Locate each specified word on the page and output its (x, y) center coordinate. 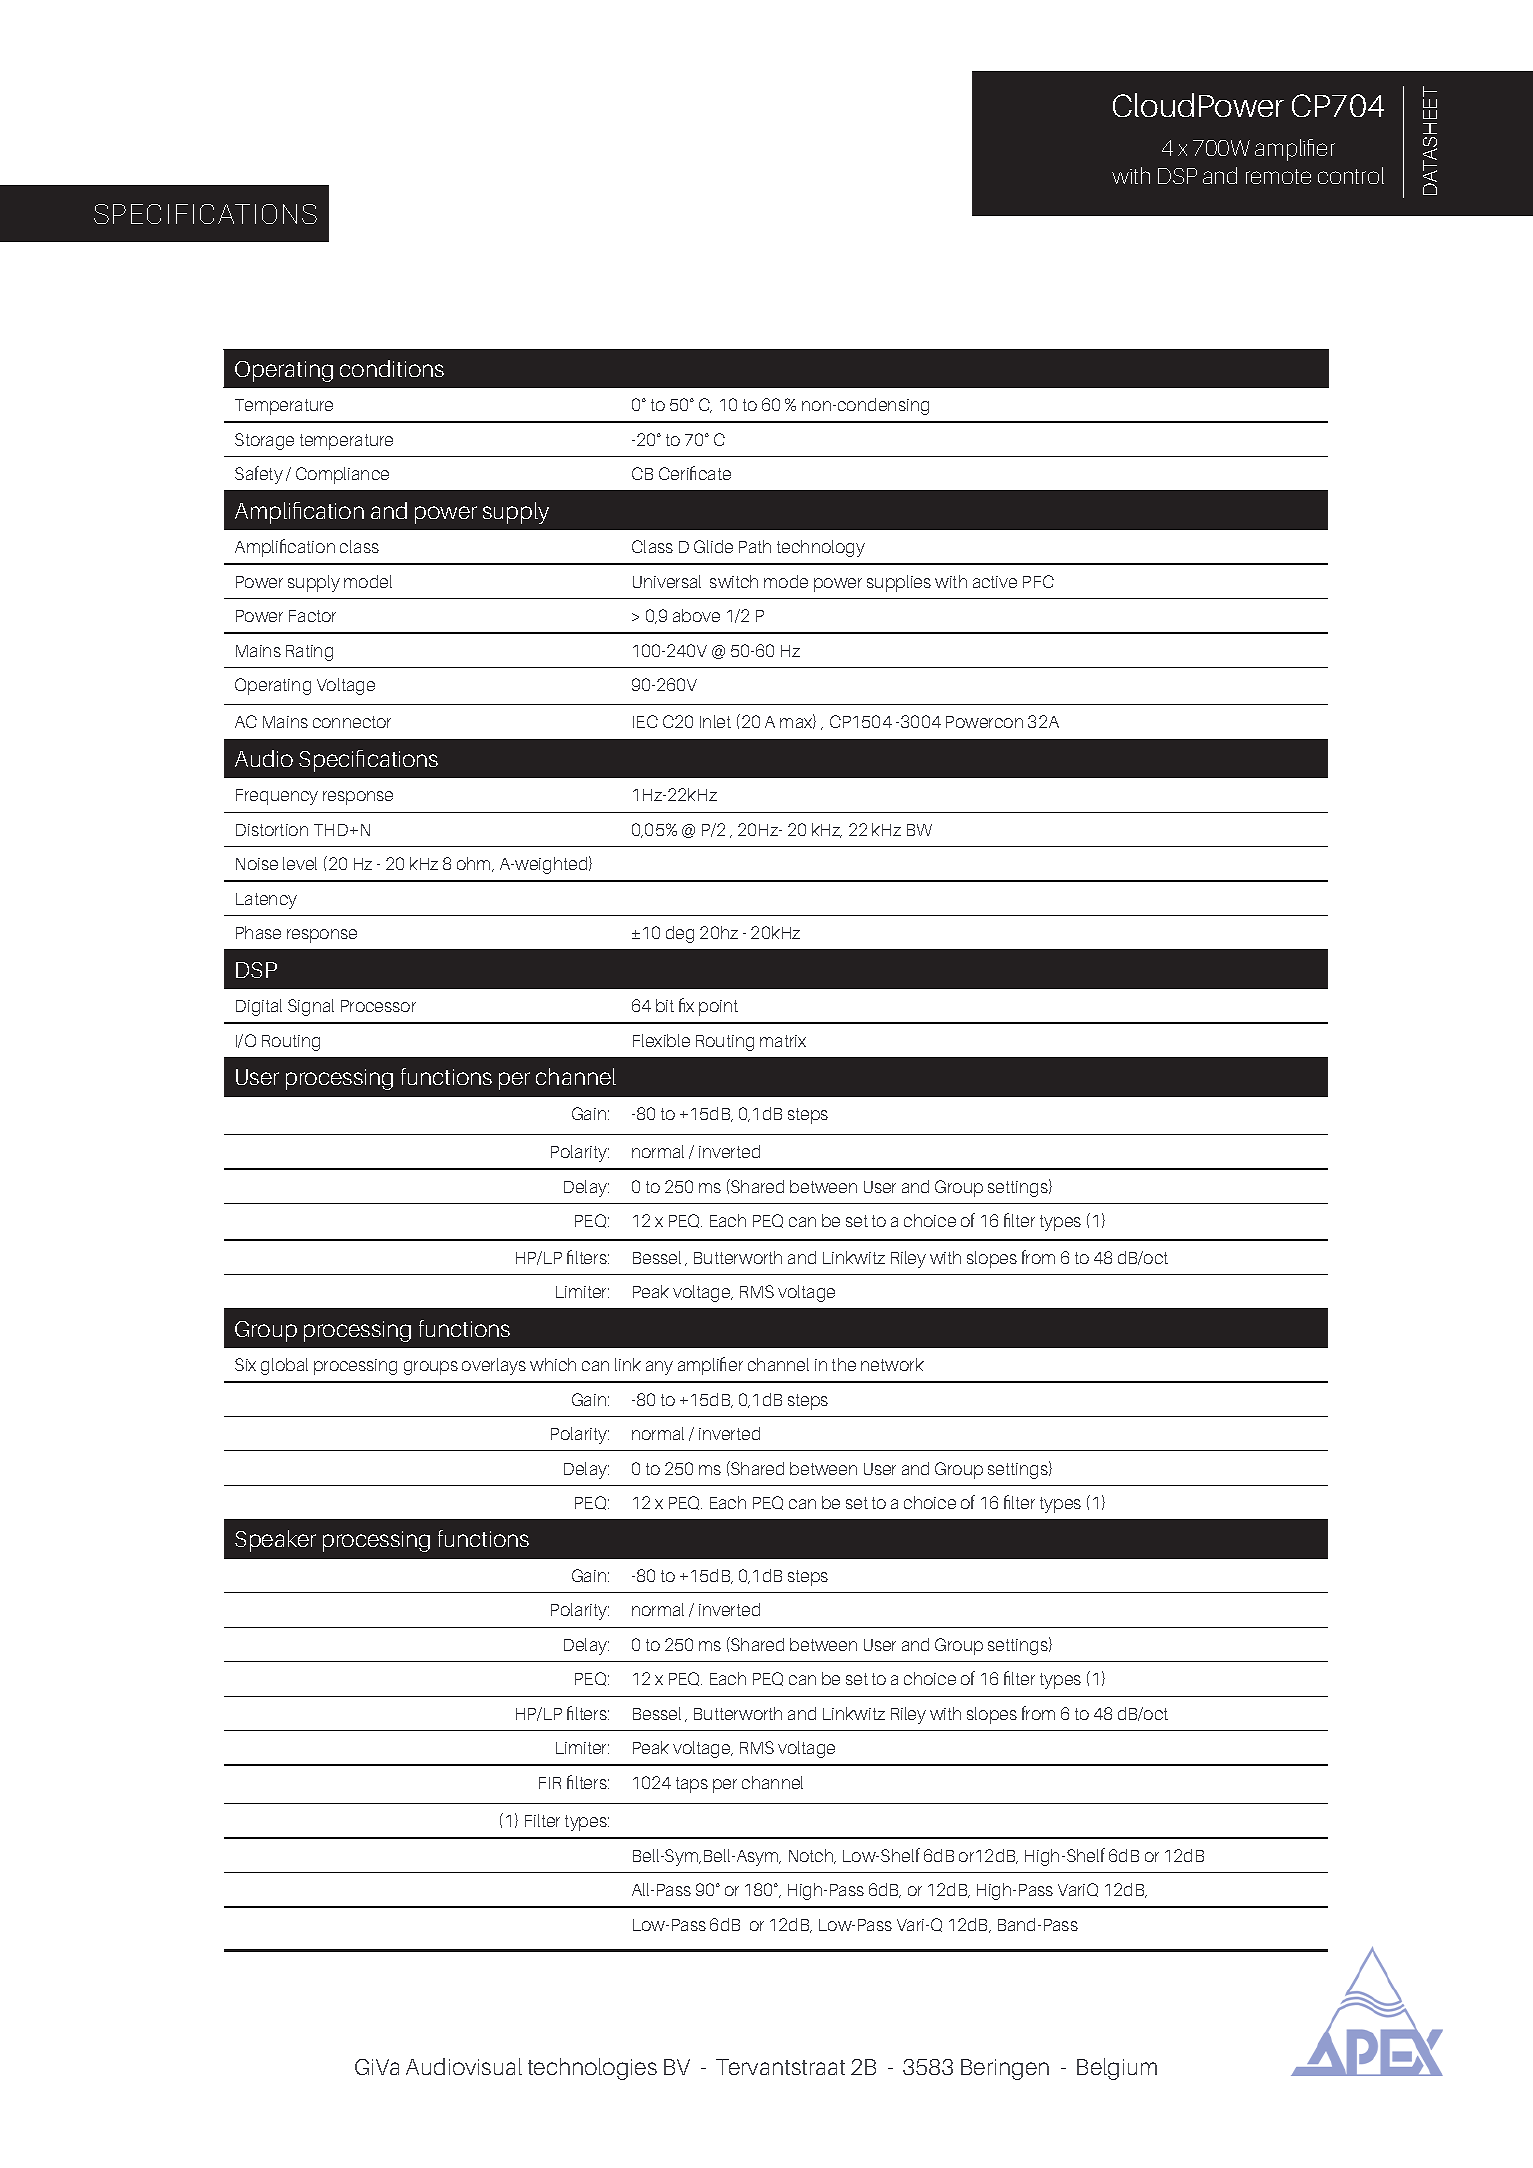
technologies (592, 2069)
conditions (392, 368)
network (892, 1364)
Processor (378, 1006)
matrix (783, 1041)
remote (1278, 176)
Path (755, 546)
